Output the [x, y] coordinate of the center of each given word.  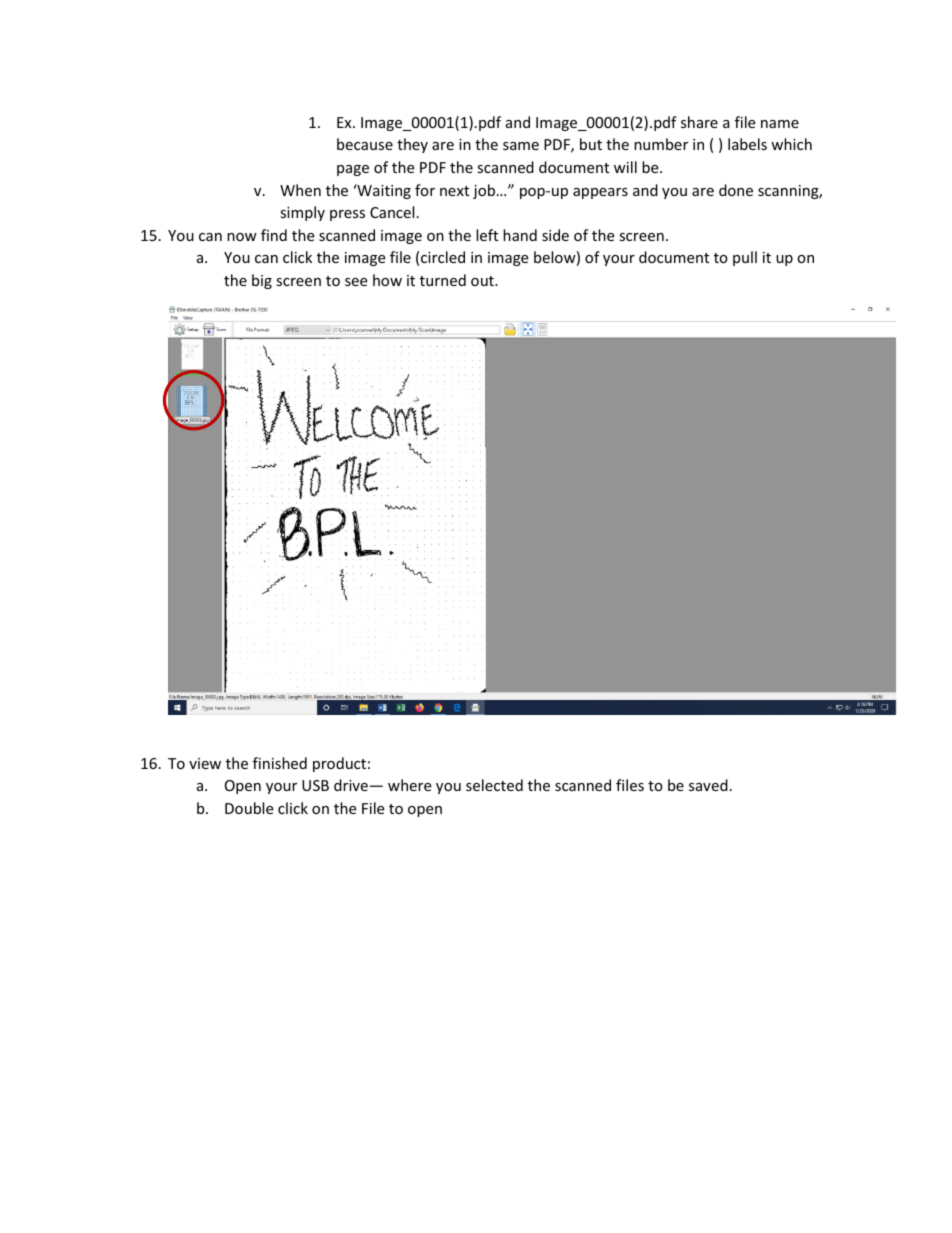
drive [351, 785]
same [521, 146]
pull [745, 258]
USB [315, 785]
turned [443, 280]
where [409, 785]
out [483, 281]
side [555, 235]
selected [494, 785]
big [262, 281]
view [205, 763]
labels [747, 144]
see [356, 282]
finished [280, 763]
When [300, 190]
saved [708, 785]
